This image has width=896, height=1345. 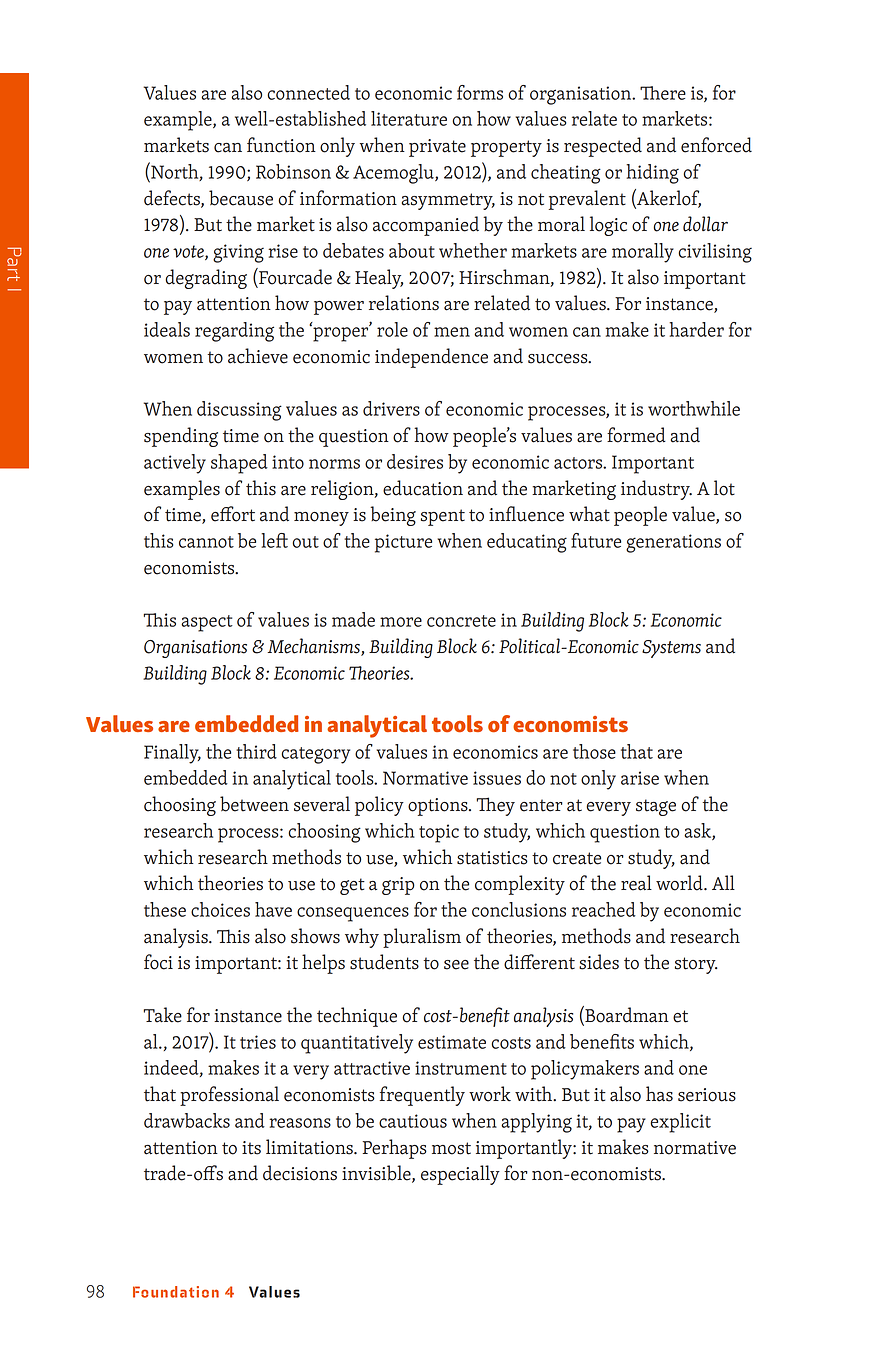 I want to click on drivers, so click(x=391, y=408).
